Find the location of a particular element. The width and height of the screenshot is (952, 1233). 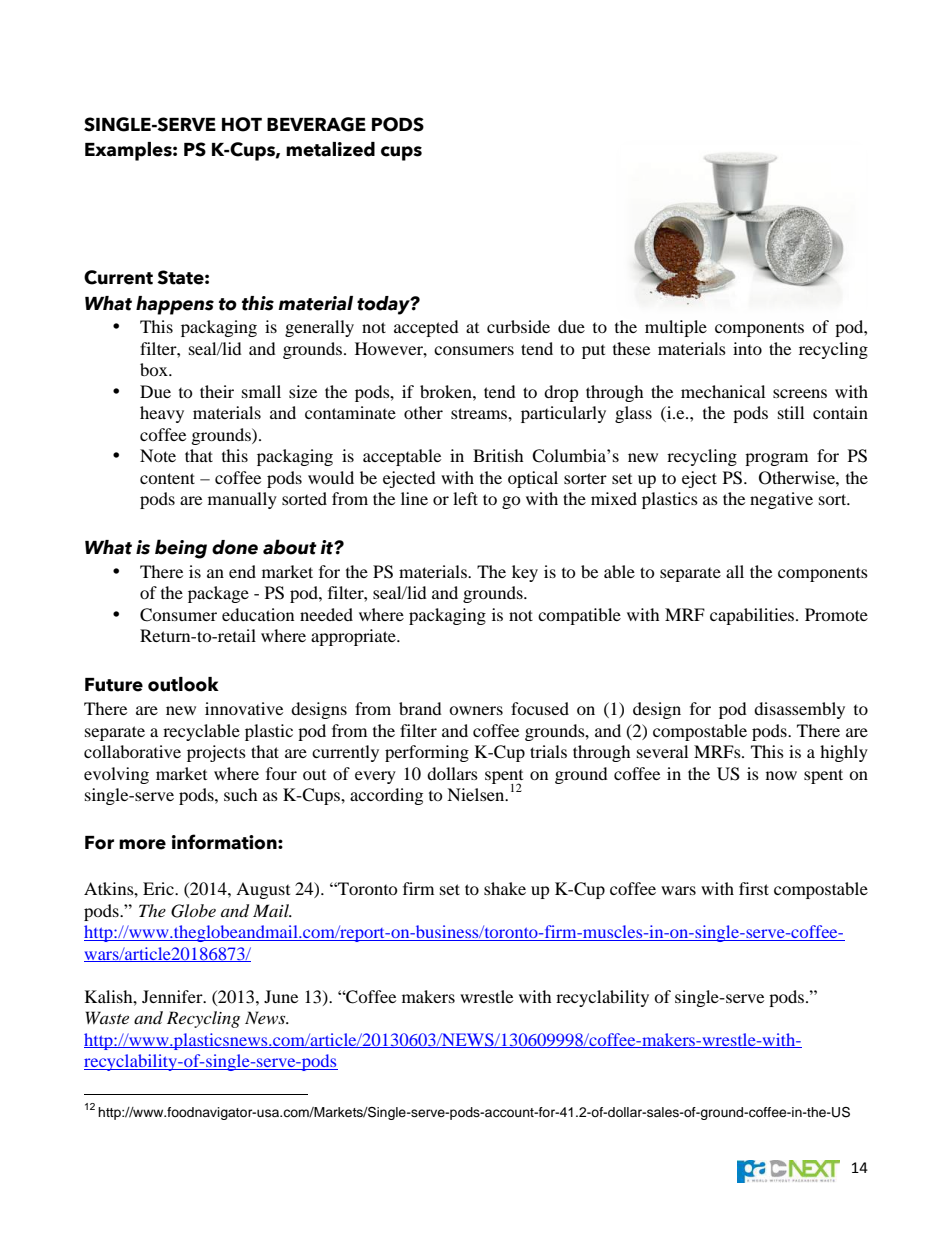

metalized is located at coordinates (330, 149).
